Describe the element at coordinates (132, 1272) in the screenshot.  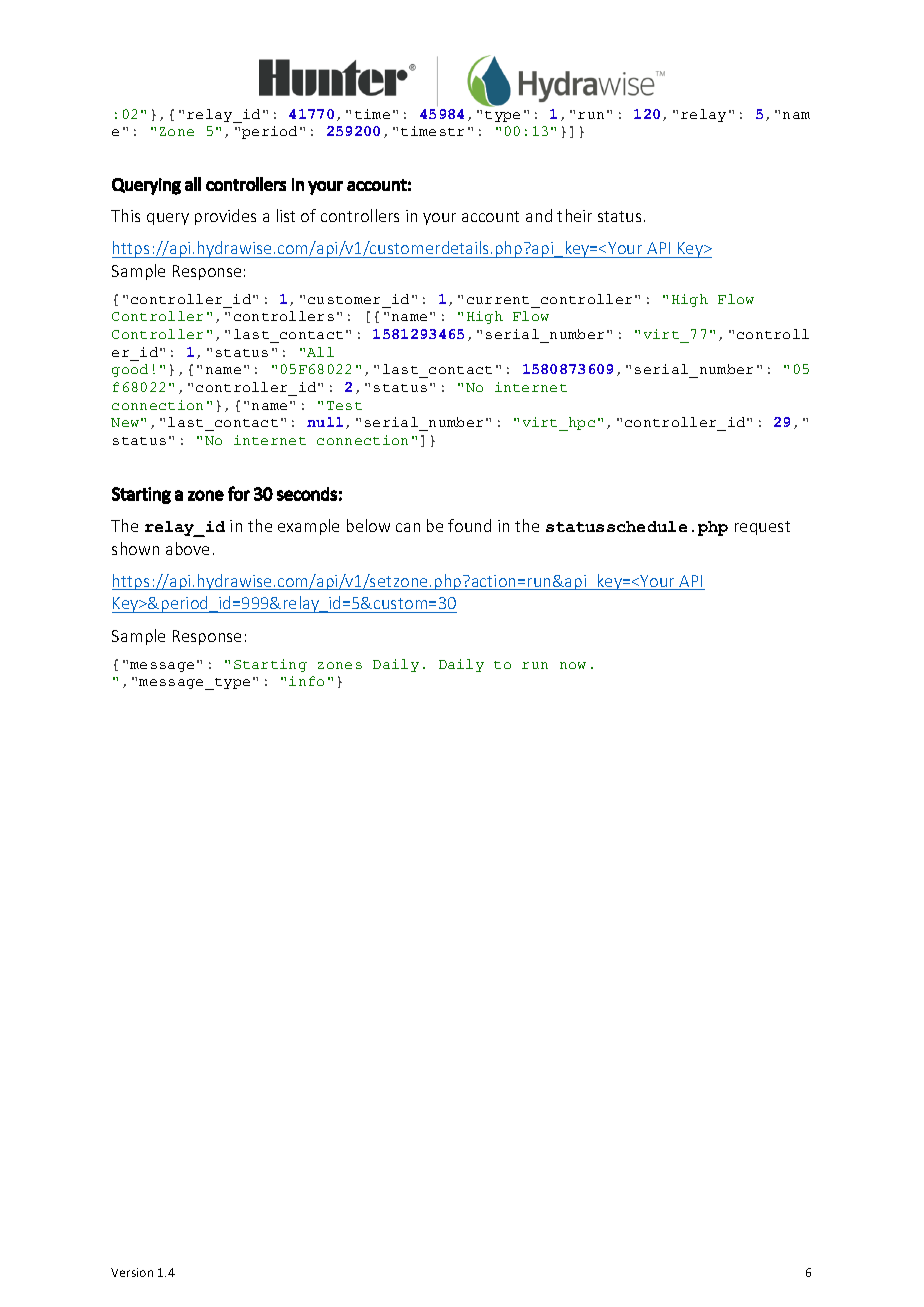
I see `Version` at that location.
